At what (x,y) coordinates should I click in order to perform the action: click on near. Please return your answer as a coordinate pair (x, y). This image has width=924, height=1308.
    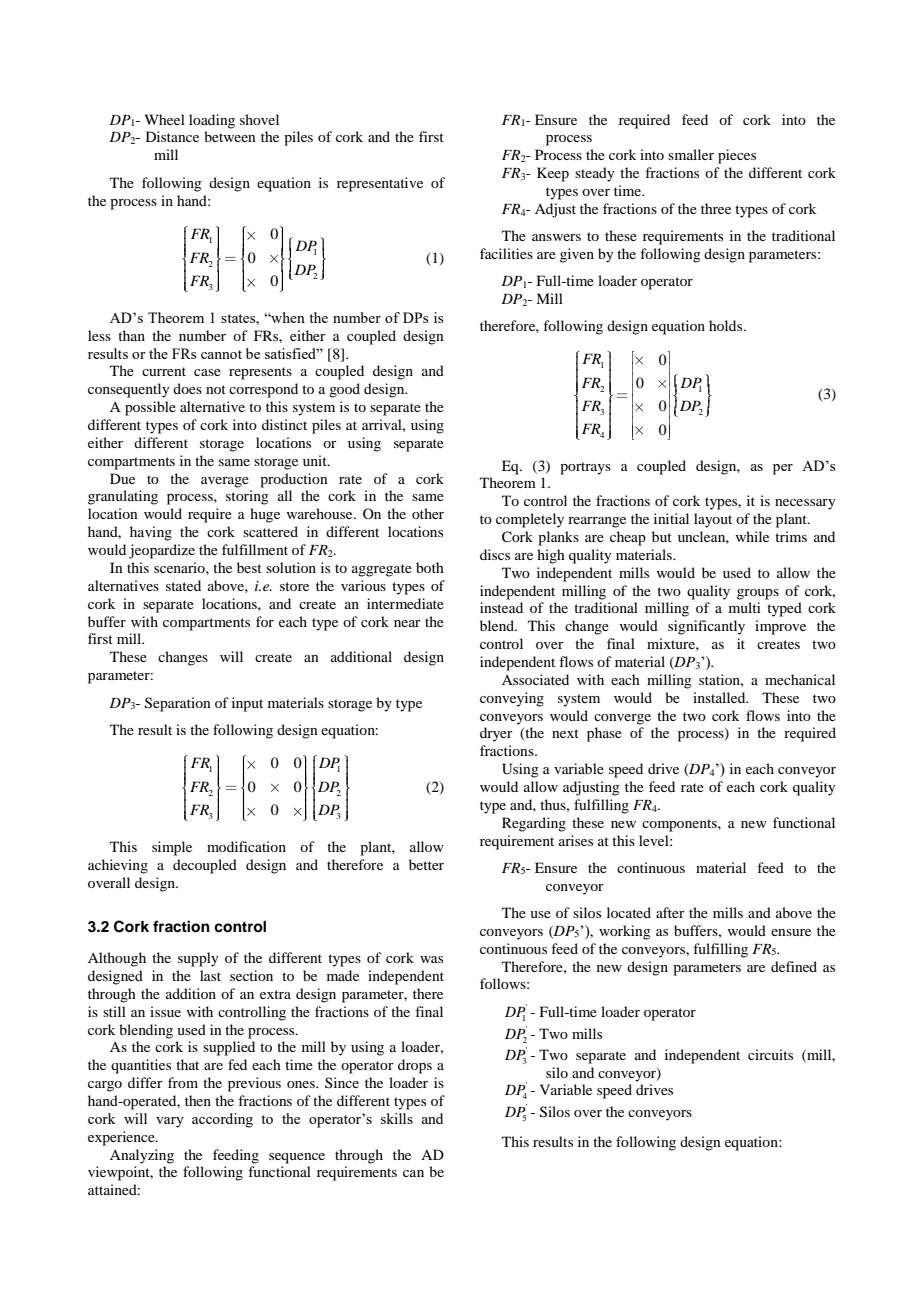
    Looking at the image, I should click on (407, 623).
